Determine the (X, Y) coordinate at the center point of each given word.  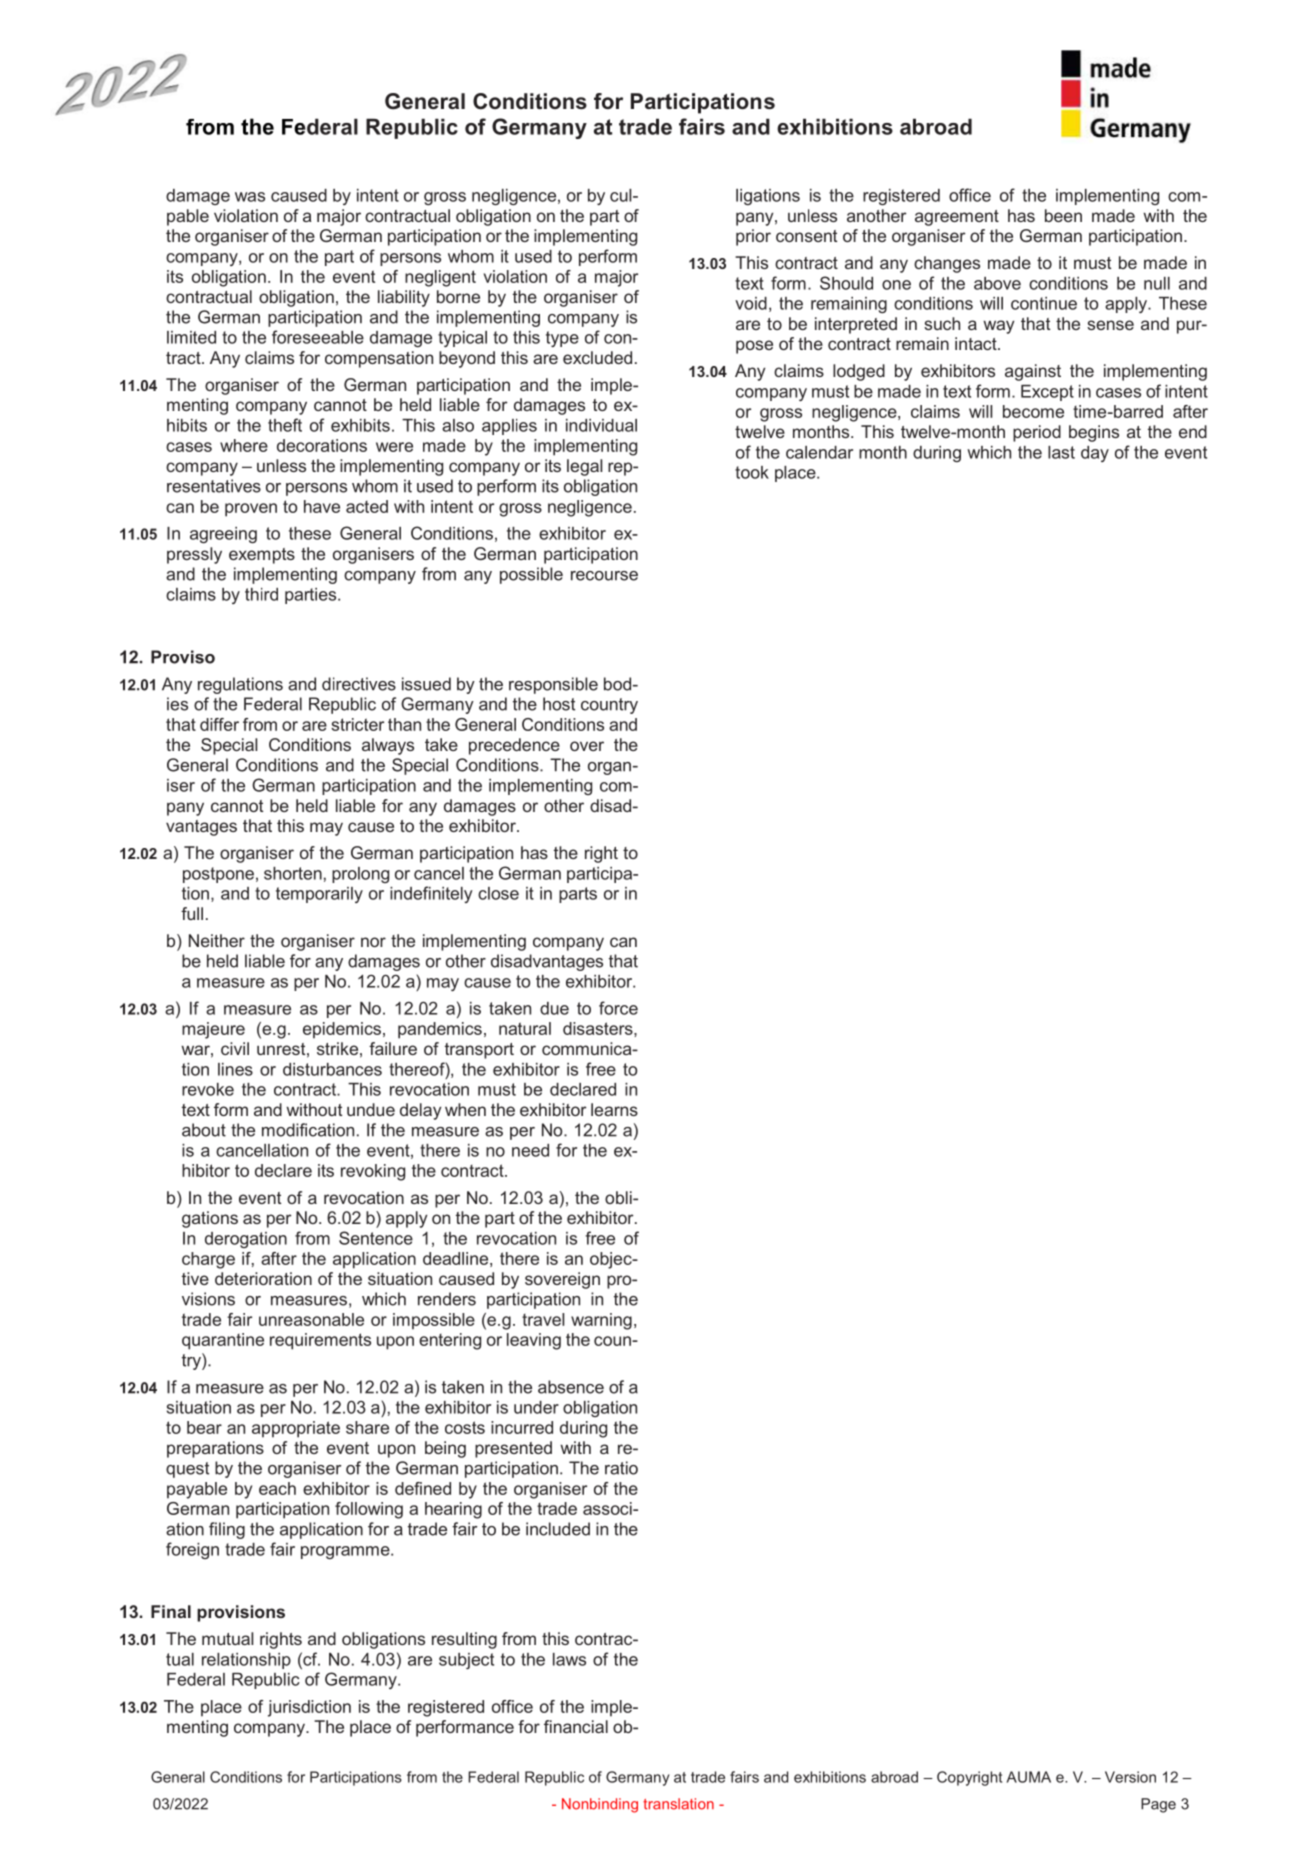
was (250, 197)
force (618, 1008)
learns (614, 1109)
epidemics (342, 1030)
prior (753, 237)
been (1063, 215)
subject (466, 1661)
